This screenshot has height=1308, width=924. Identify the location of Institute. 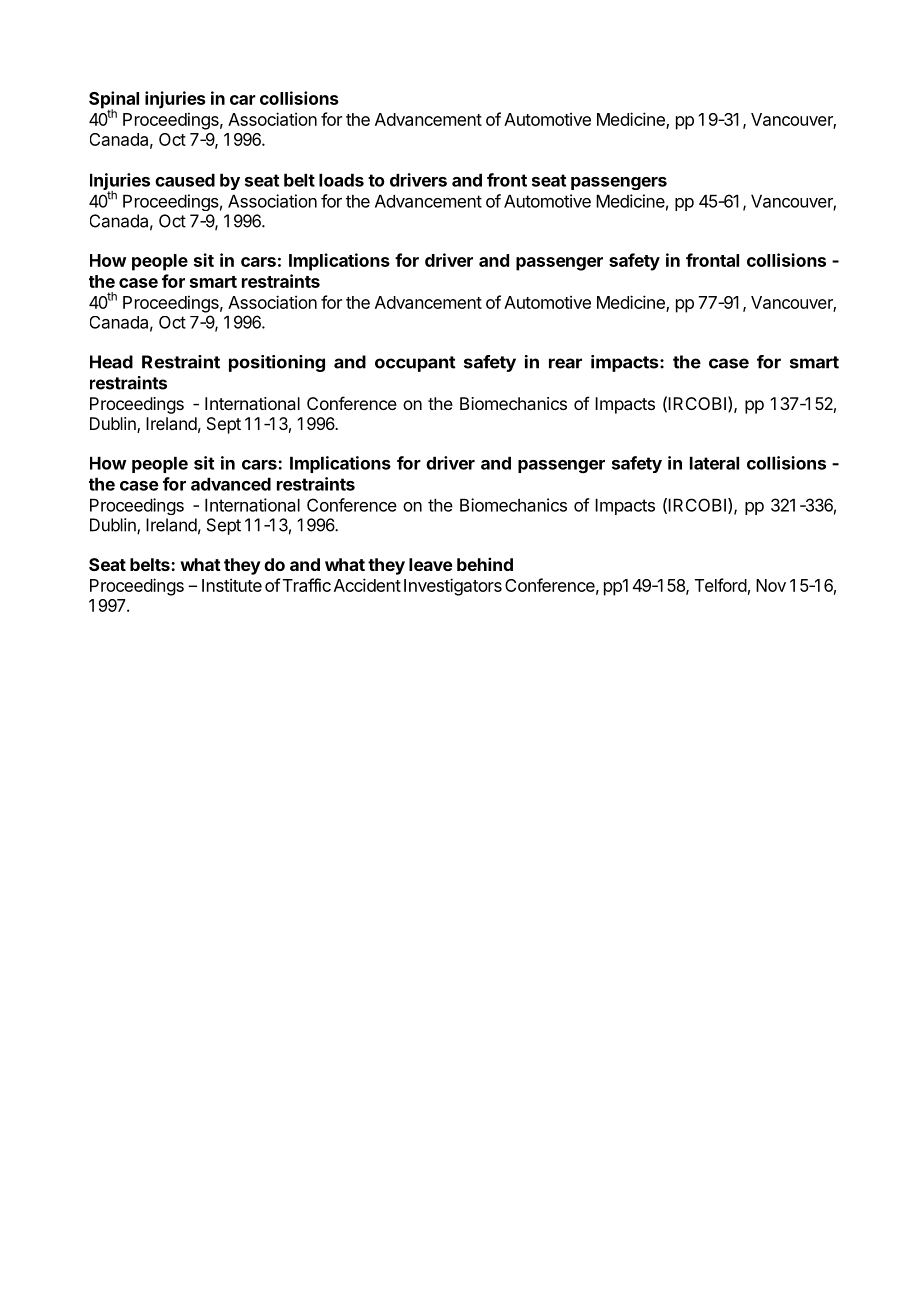
(232, 585).
